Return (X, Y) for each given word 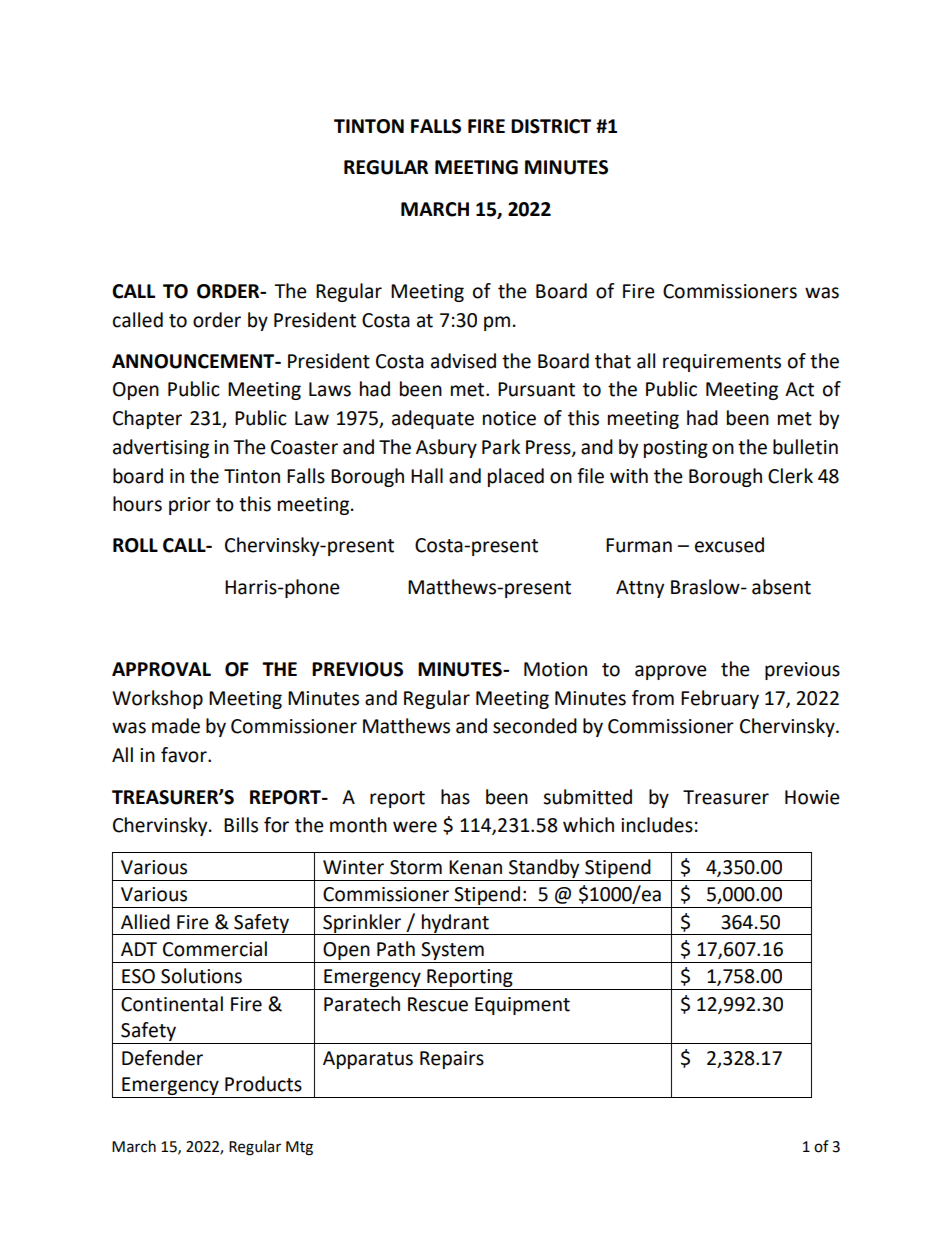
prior (190, 506)
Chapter (147, 419)
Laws (330, 389)
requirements (722, 363)
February (720, 699)
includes (657, 825)
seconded (535, 726)
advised (463, 361)
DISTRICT (551, 126)
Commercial (215, 949)
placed (516, 477)
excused (729, 545)
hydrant (455, 924)
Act (799, 389)
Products (263, 1084)
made (176, 726)
